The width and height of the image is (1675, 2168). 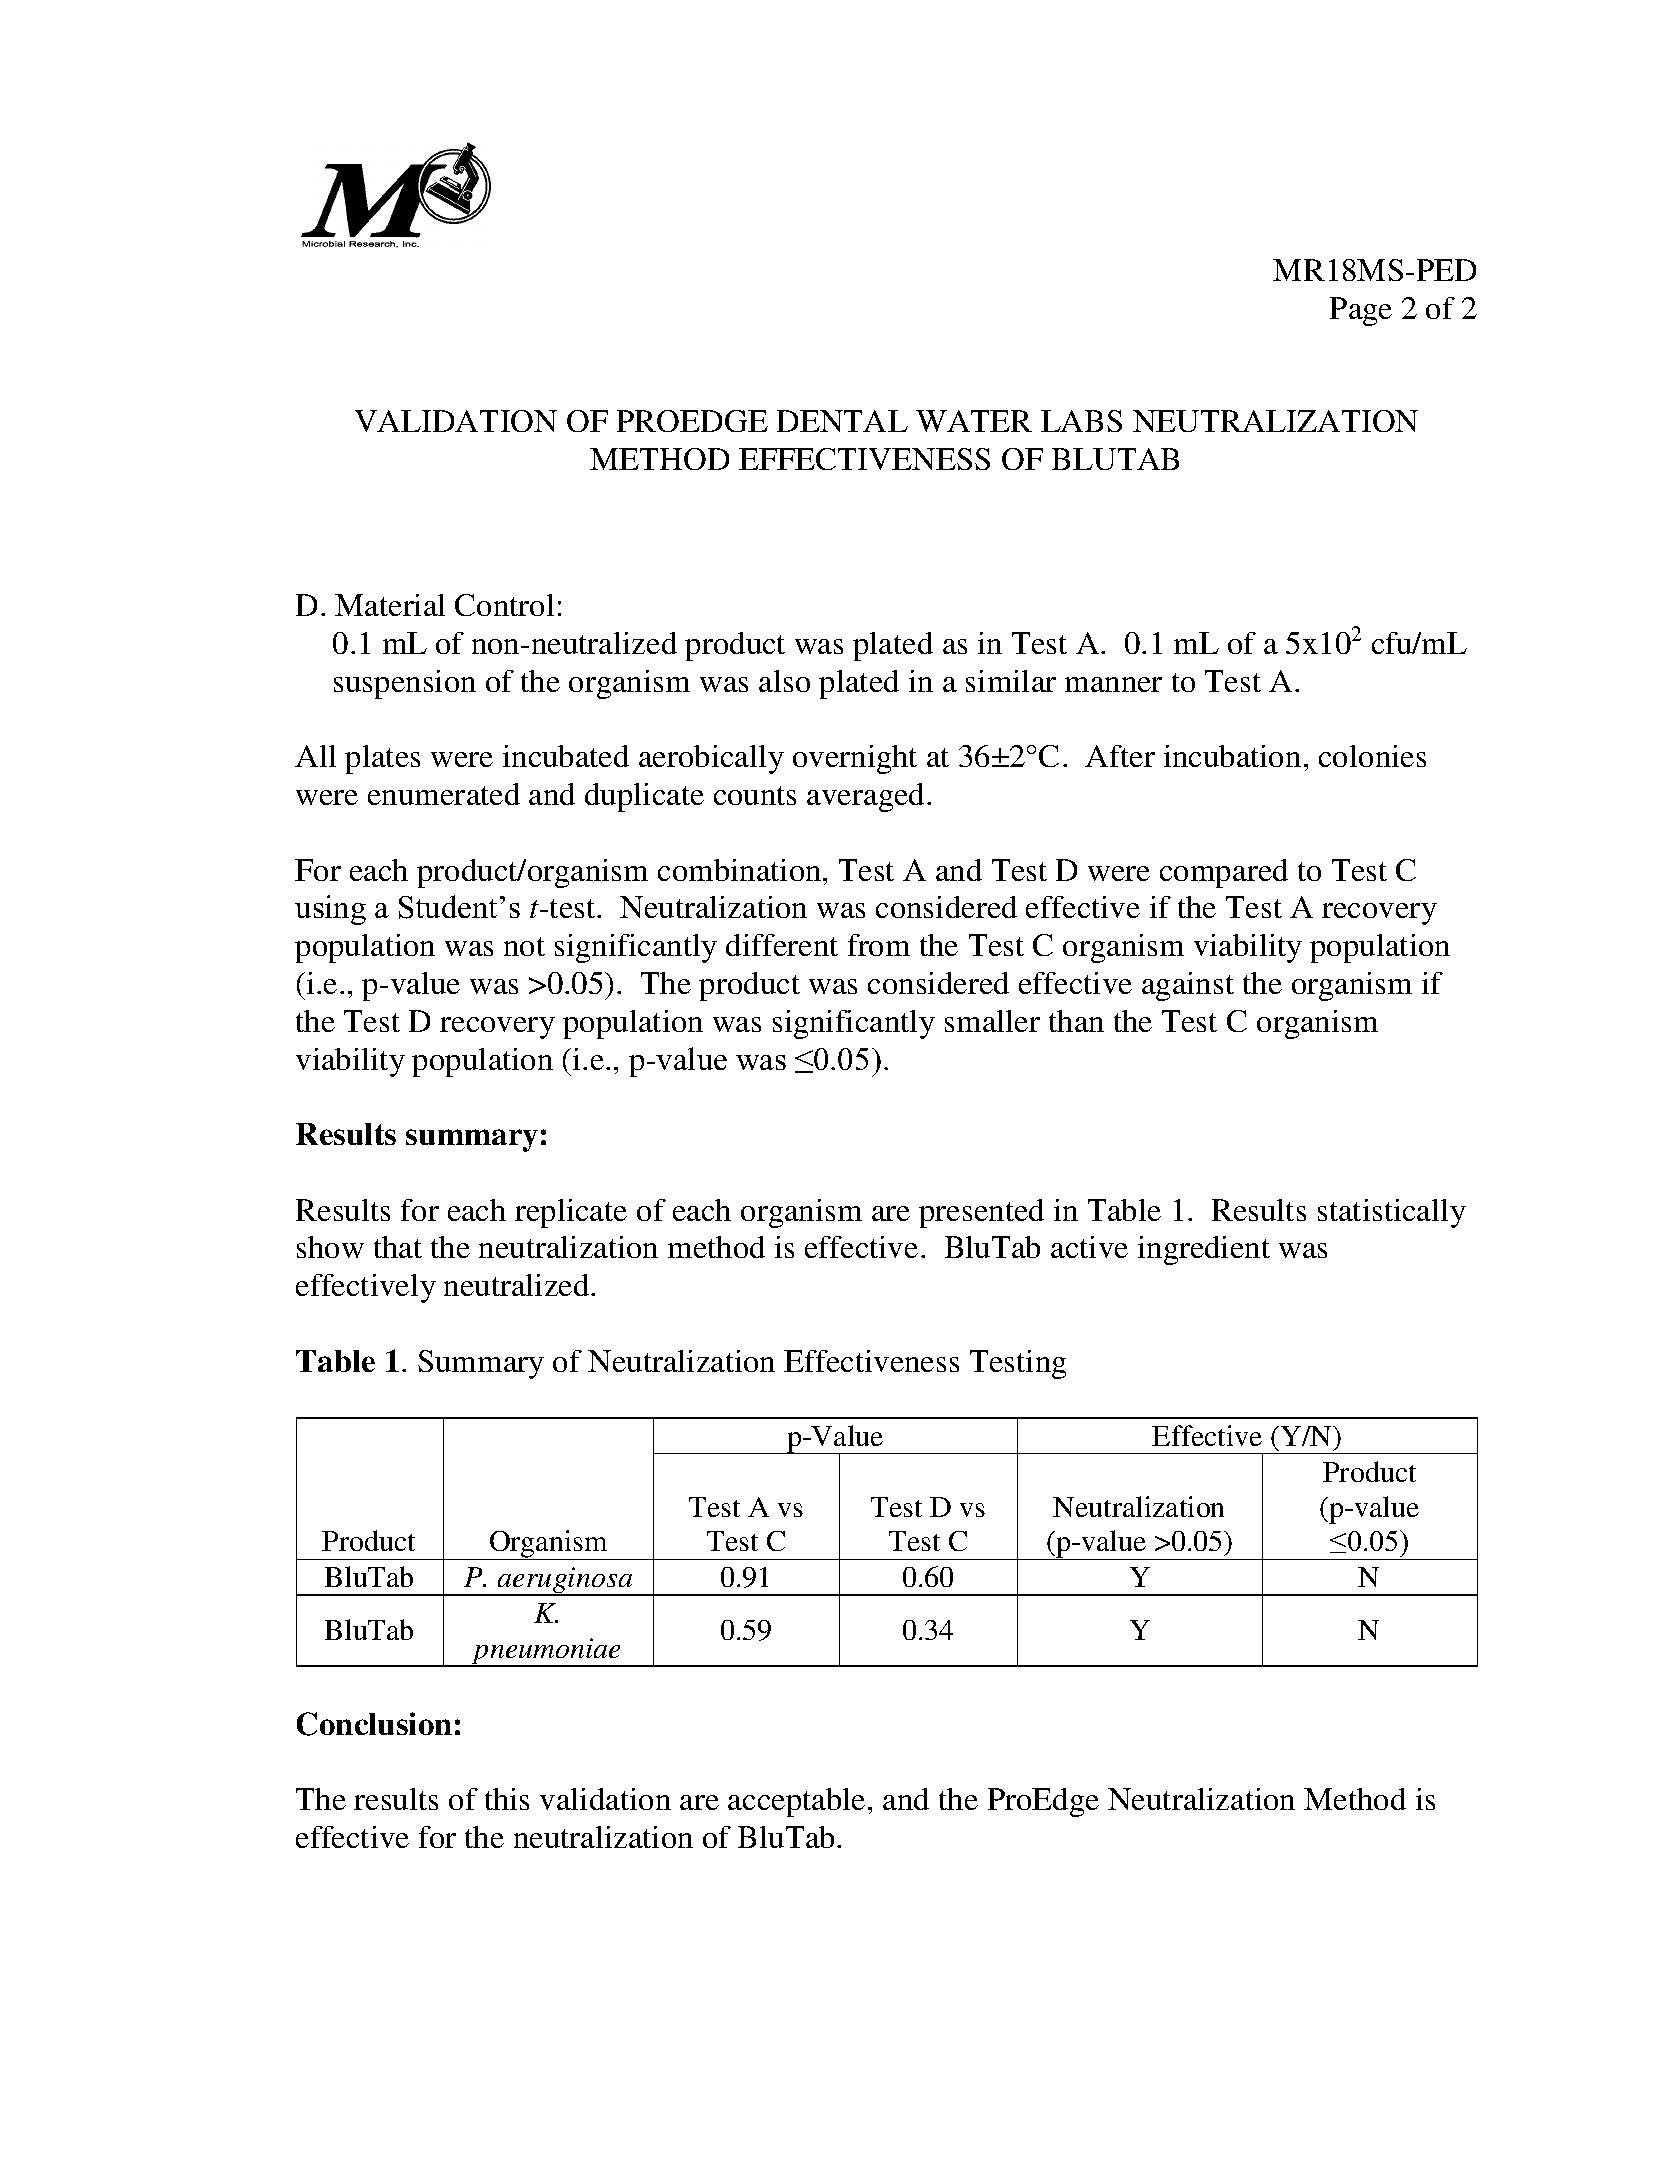 What do you see at coordinates (842, 421) in the image?
I see `DENTAL` at bounding box center [842, 421].
